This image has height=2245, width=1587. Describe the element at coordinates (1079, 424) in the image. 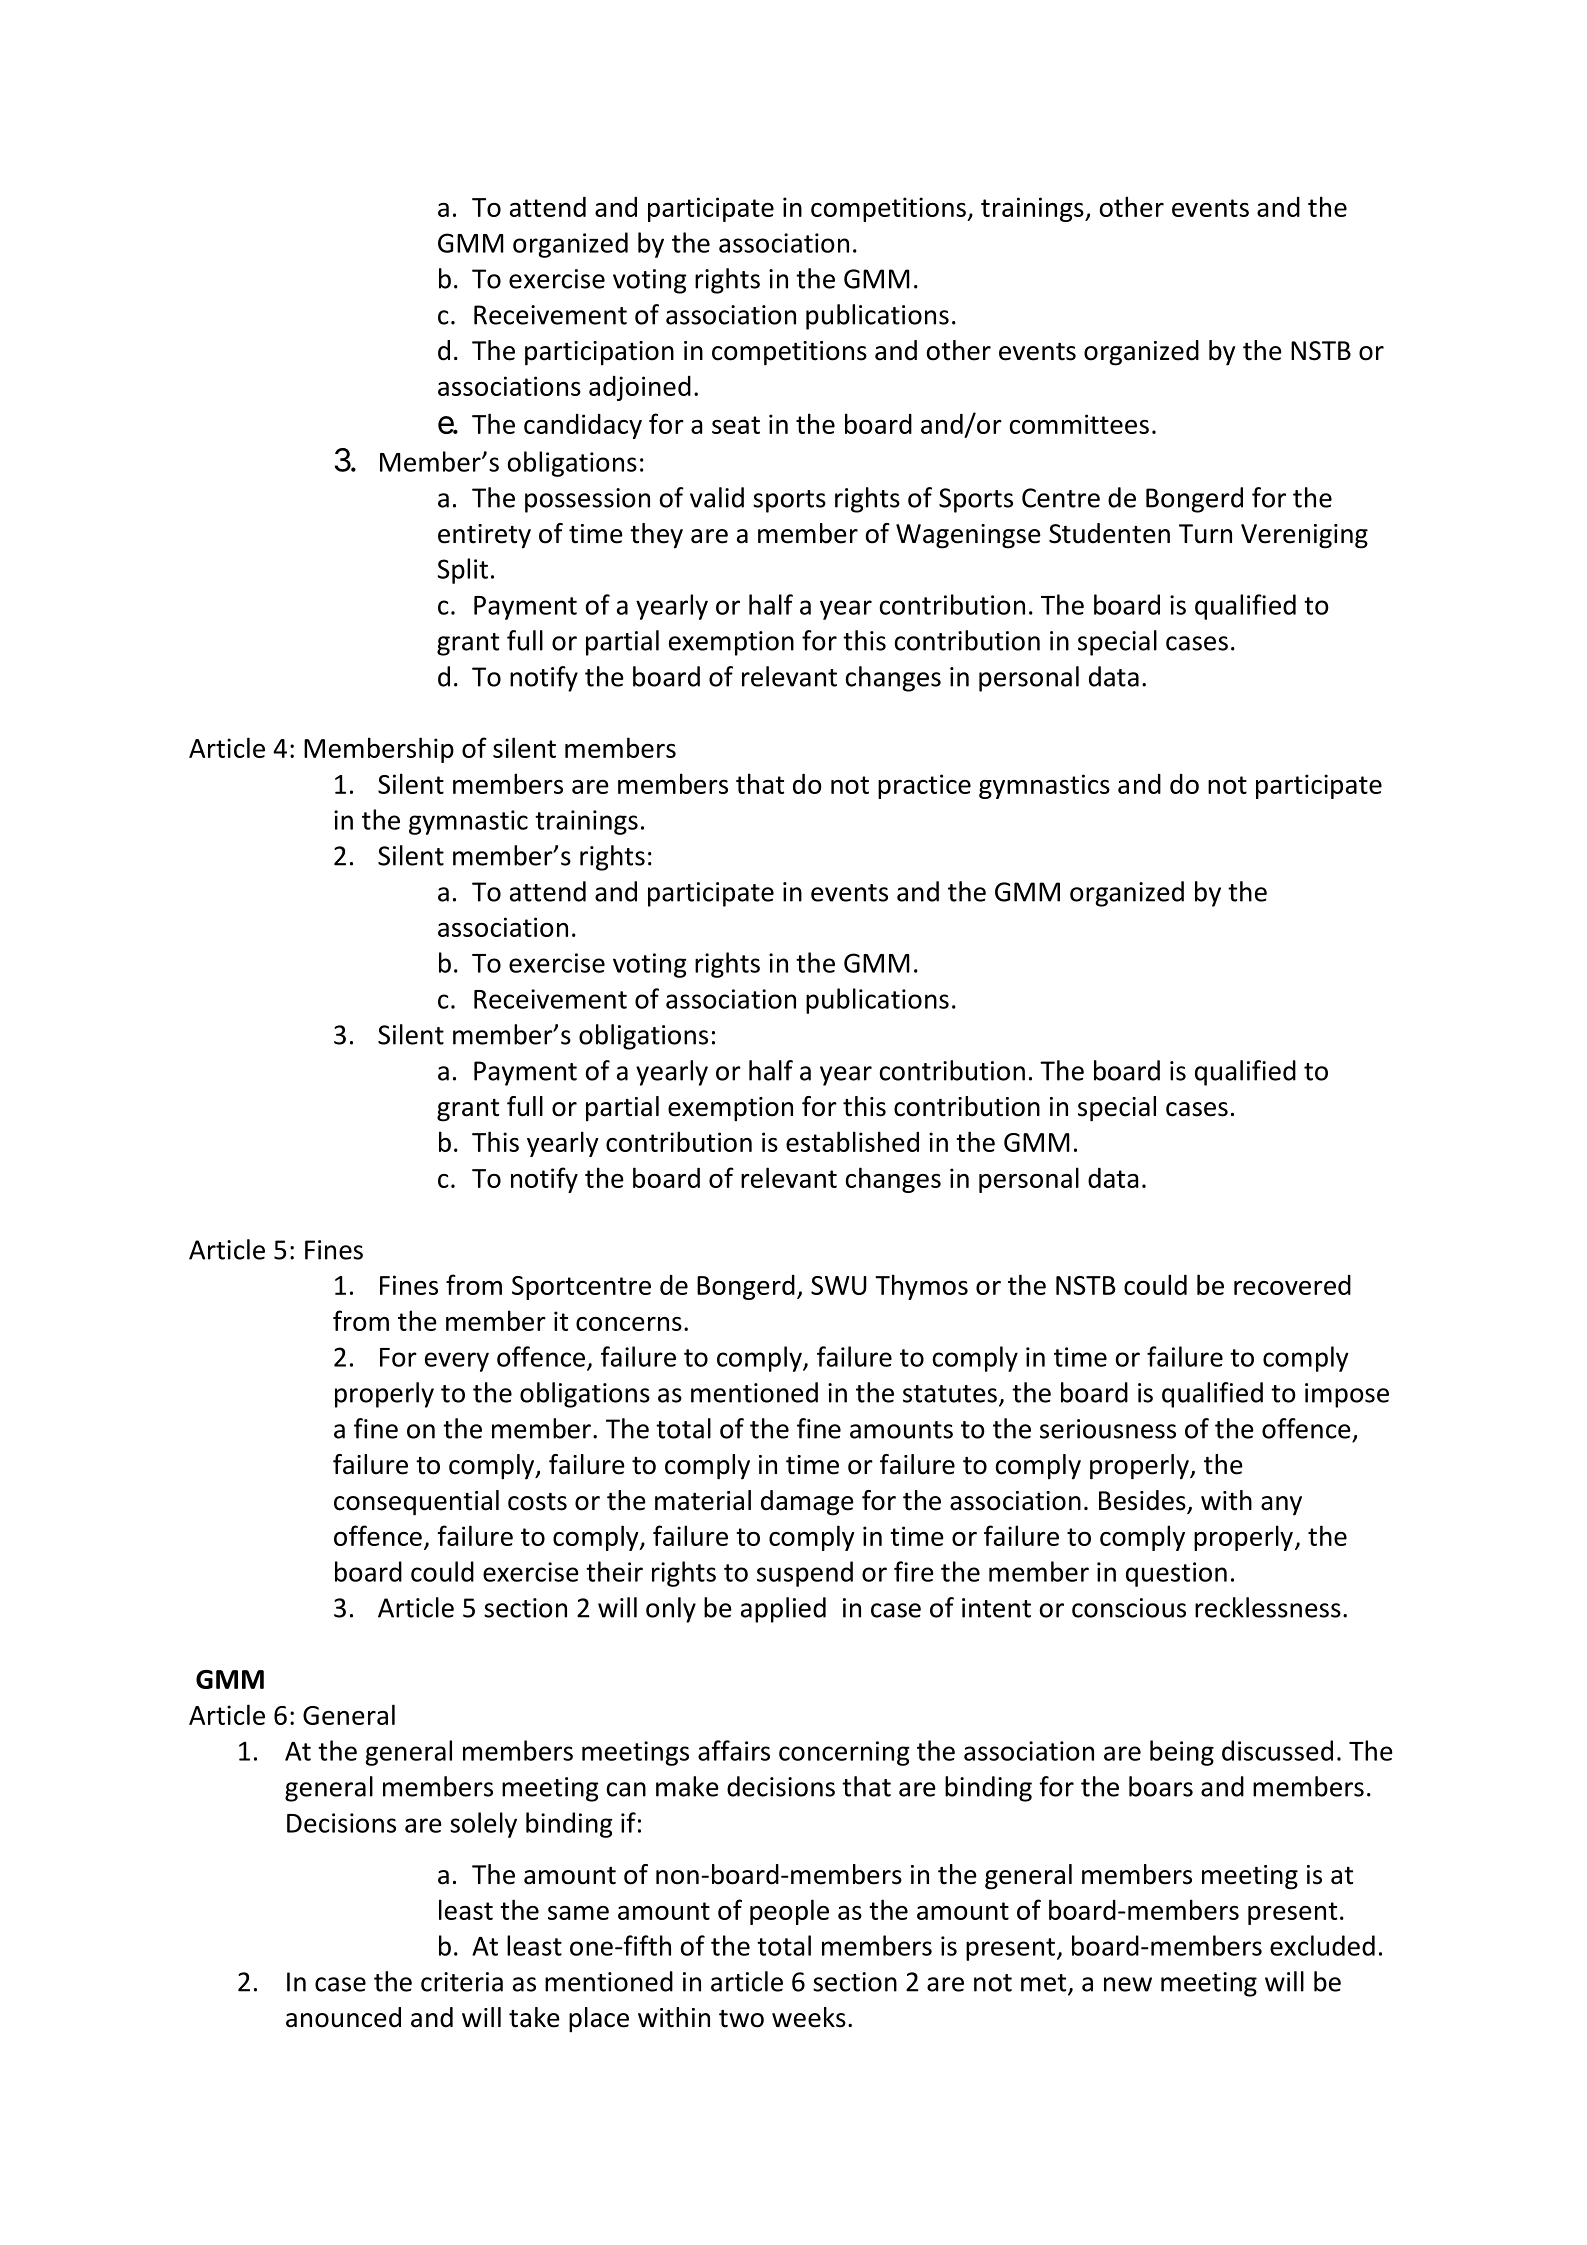

I see `committees` at that location.
